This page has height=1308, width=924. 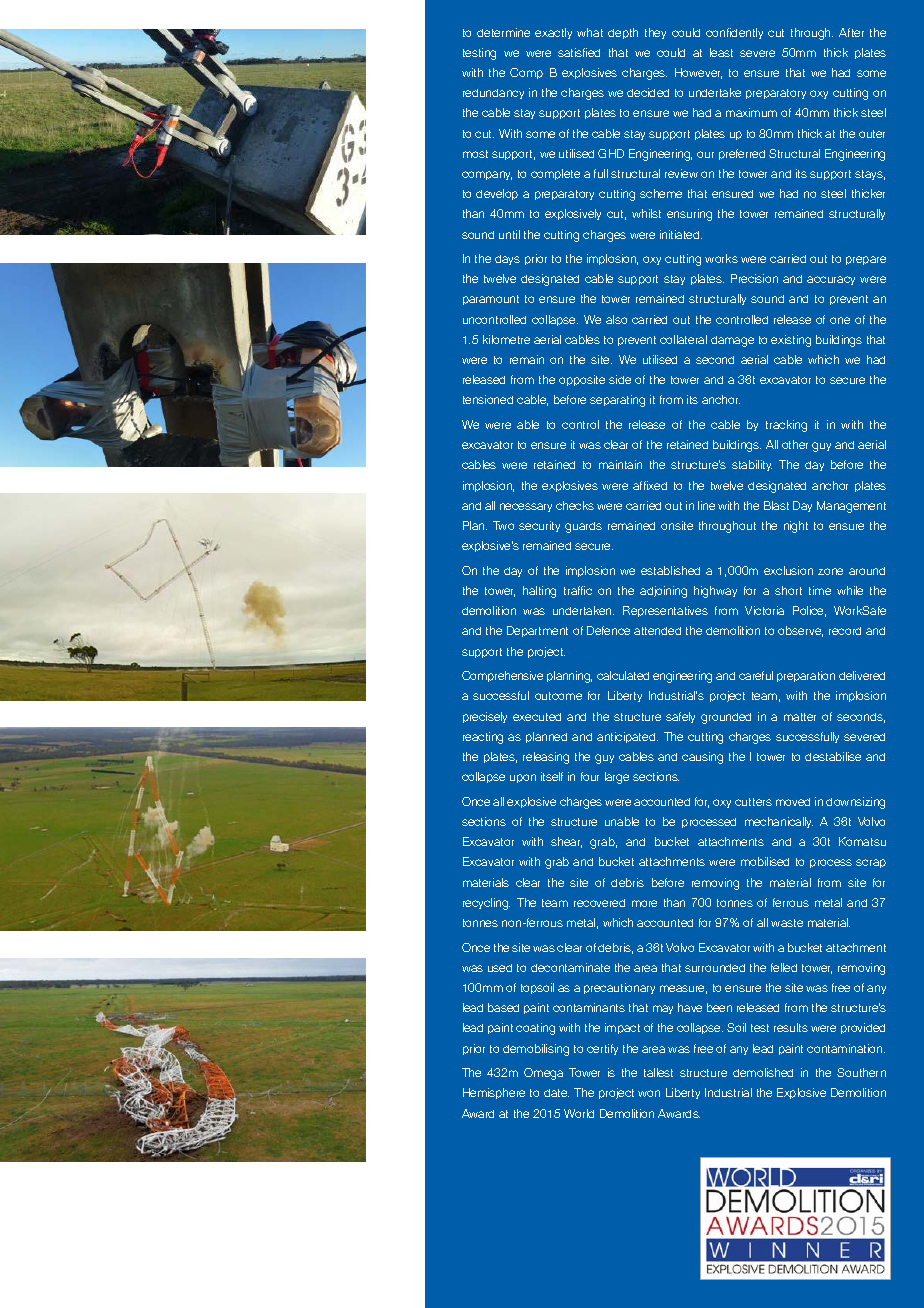 I want to click on tallest, so click(x=658, y=1072).
